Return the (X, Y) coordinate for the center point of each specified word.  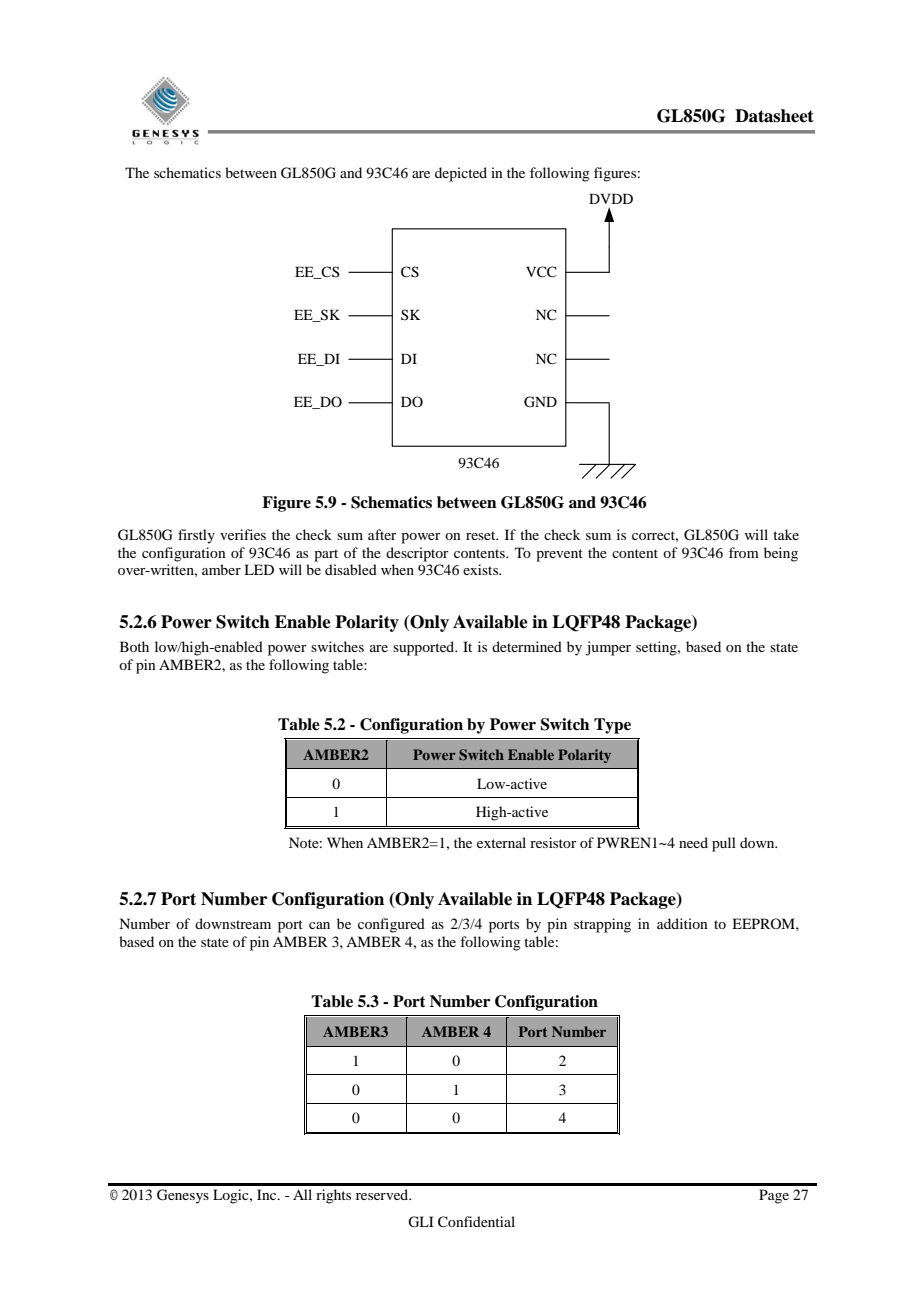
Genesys (183, 1196)
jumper (608, 648)
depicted (461, 174)
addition (682, 923)
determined (527, 646)
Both (134, 646)
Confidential (476, 1222)
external (501, 842)
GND (540, 402)
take (786, 534)
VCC (541, 272)
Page (774, 1196)
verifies (243, 534)
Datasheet (774, 116)
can (319, 925)
